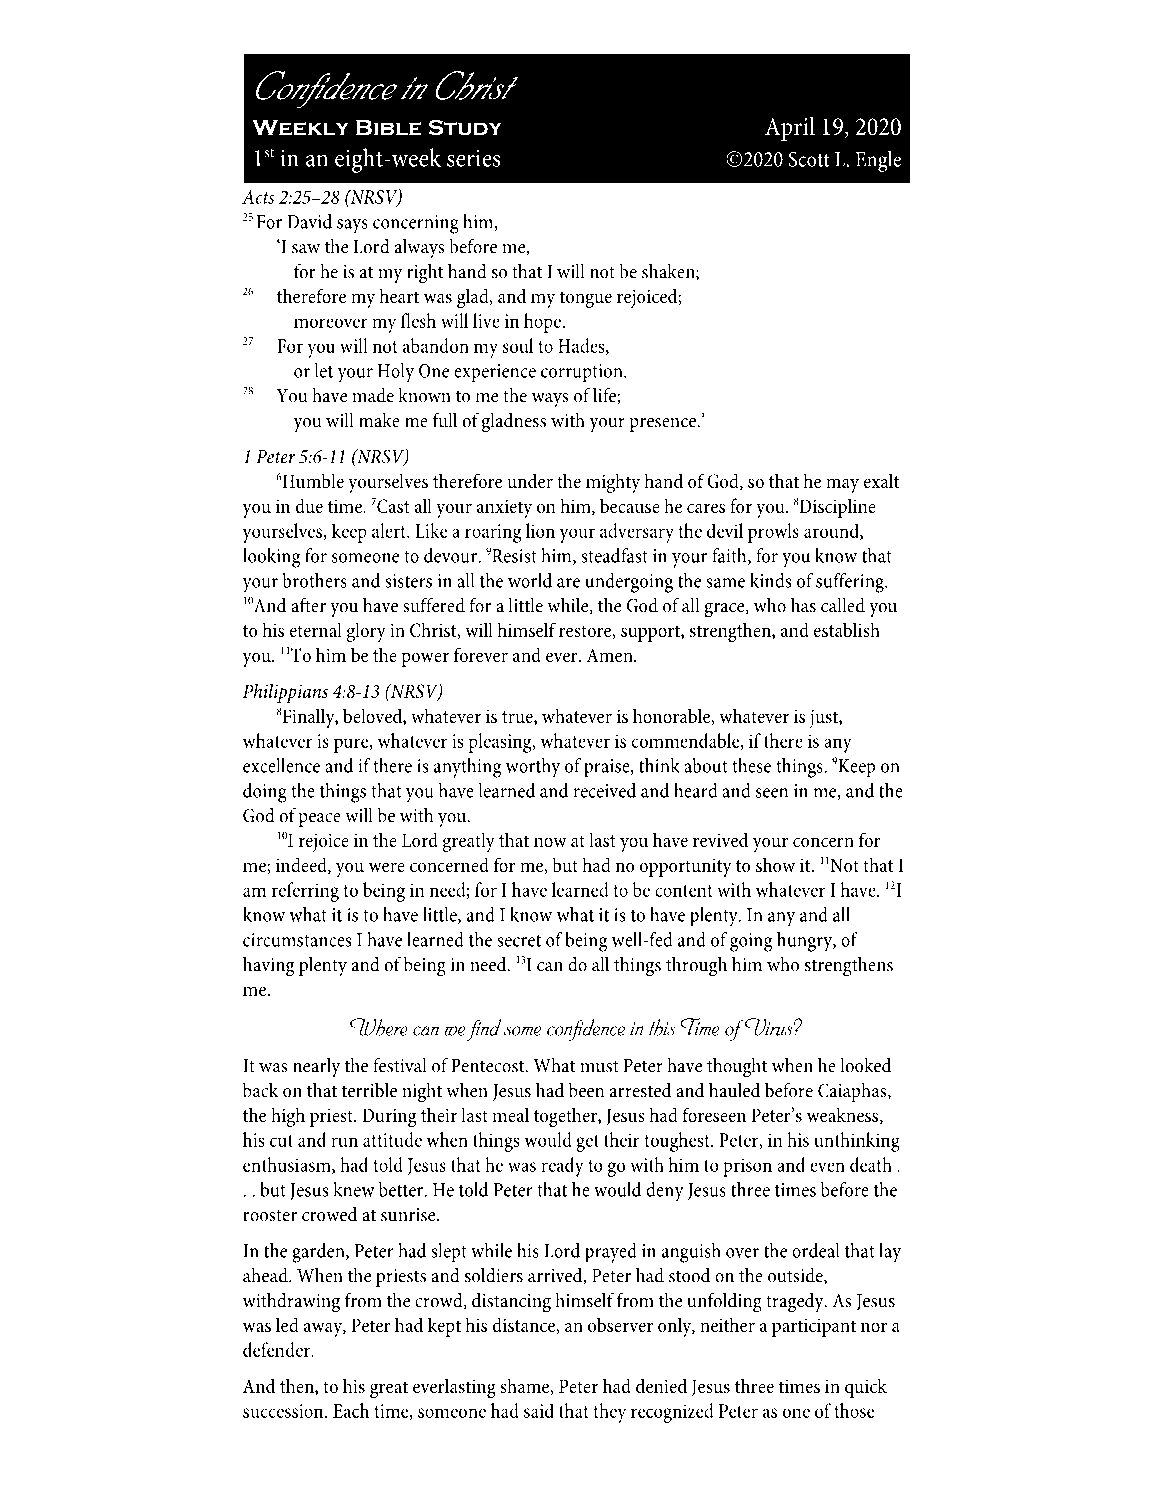  I want to click on may, so click(842, 485).
